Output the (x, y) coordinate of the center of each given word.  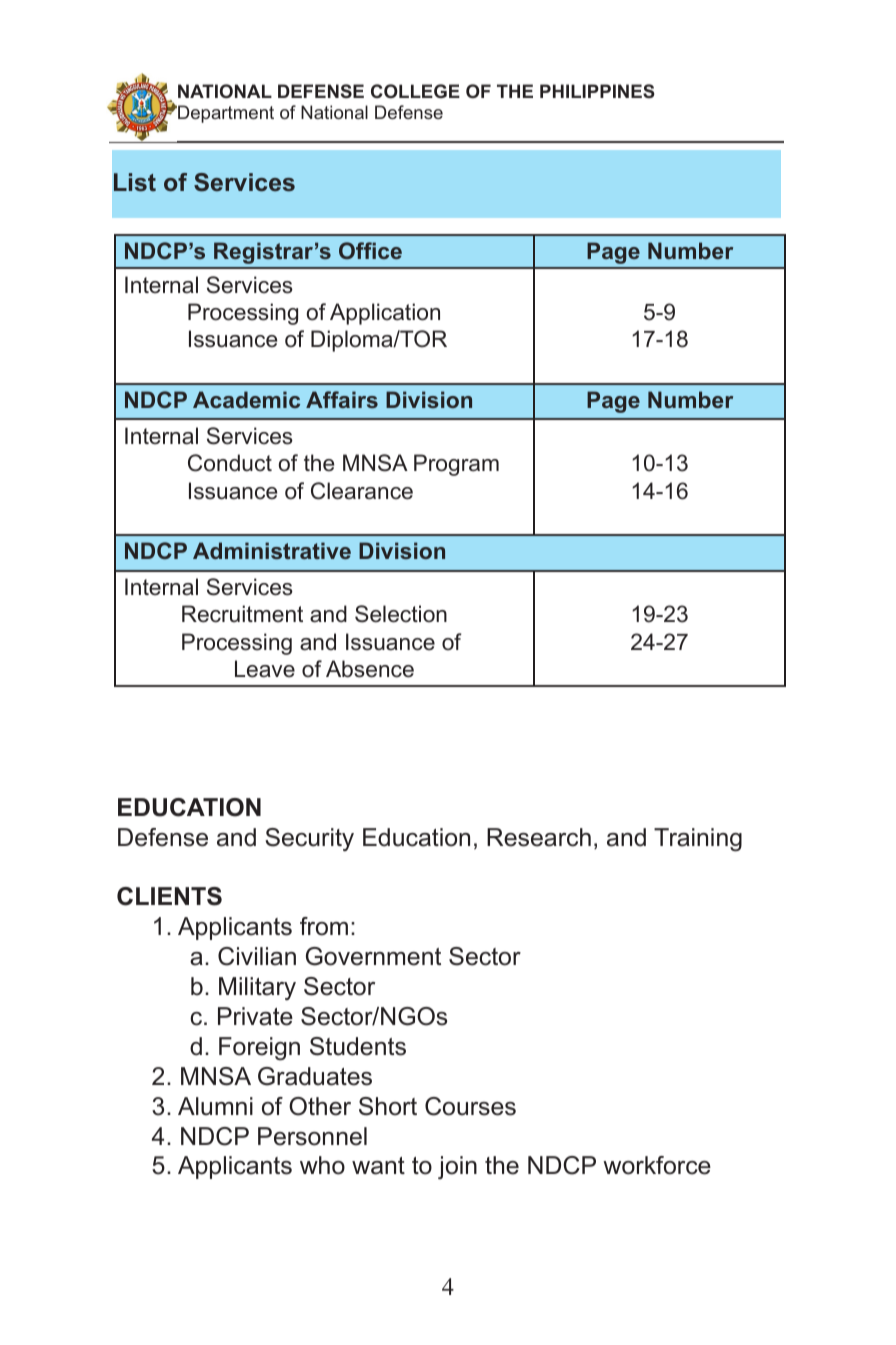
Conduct (230, 463)
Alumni (215, 1106)
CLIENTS (169, 896)
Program (456, 465)
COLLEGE (415, 91)
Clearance (362, 491)
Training (698, 840)
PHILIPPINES (597, 91)
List (135, 182)
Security (309, 840)
